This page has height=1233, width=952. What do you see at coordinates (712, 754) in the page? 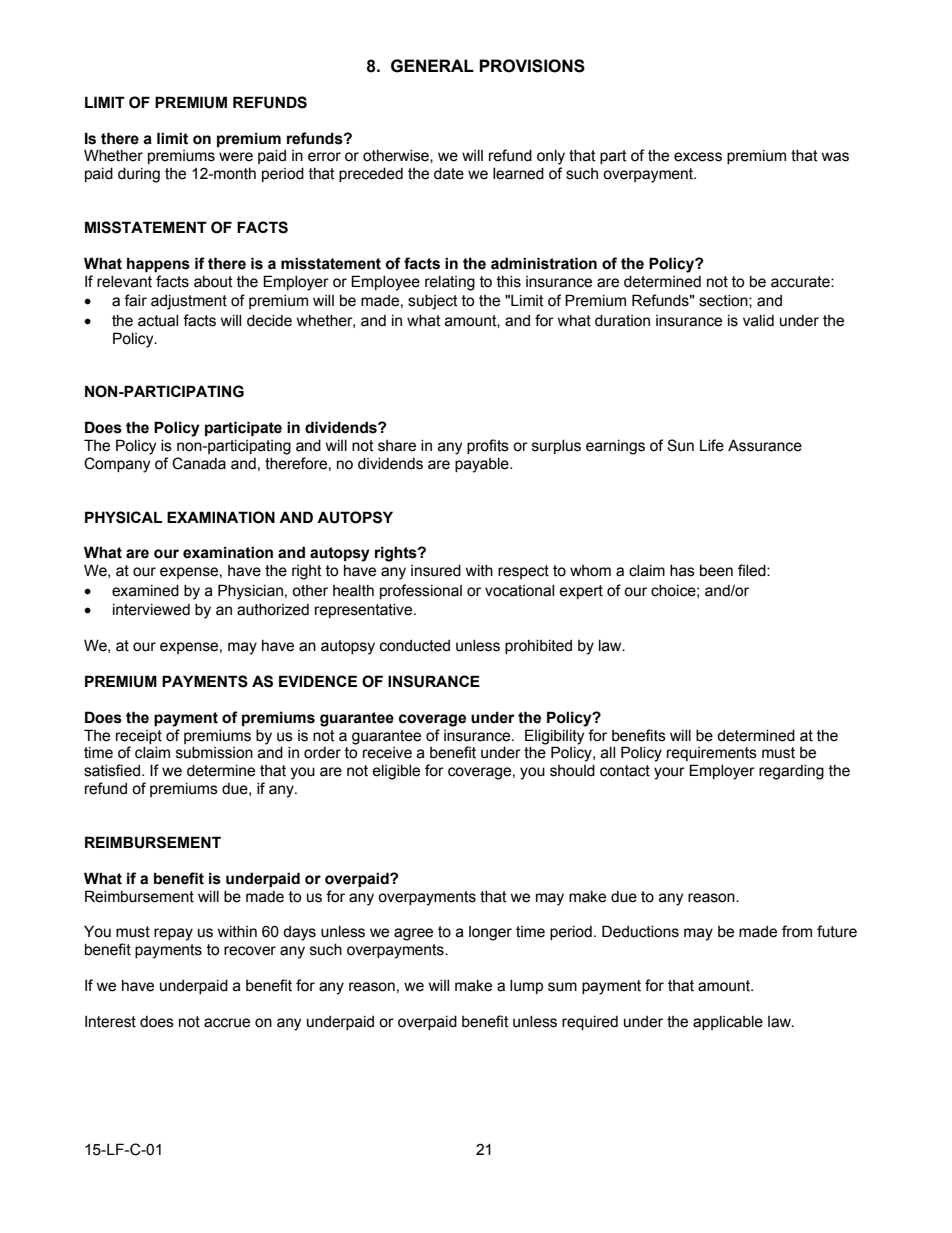
I see `requirements` at bounding box center [712, 754].
